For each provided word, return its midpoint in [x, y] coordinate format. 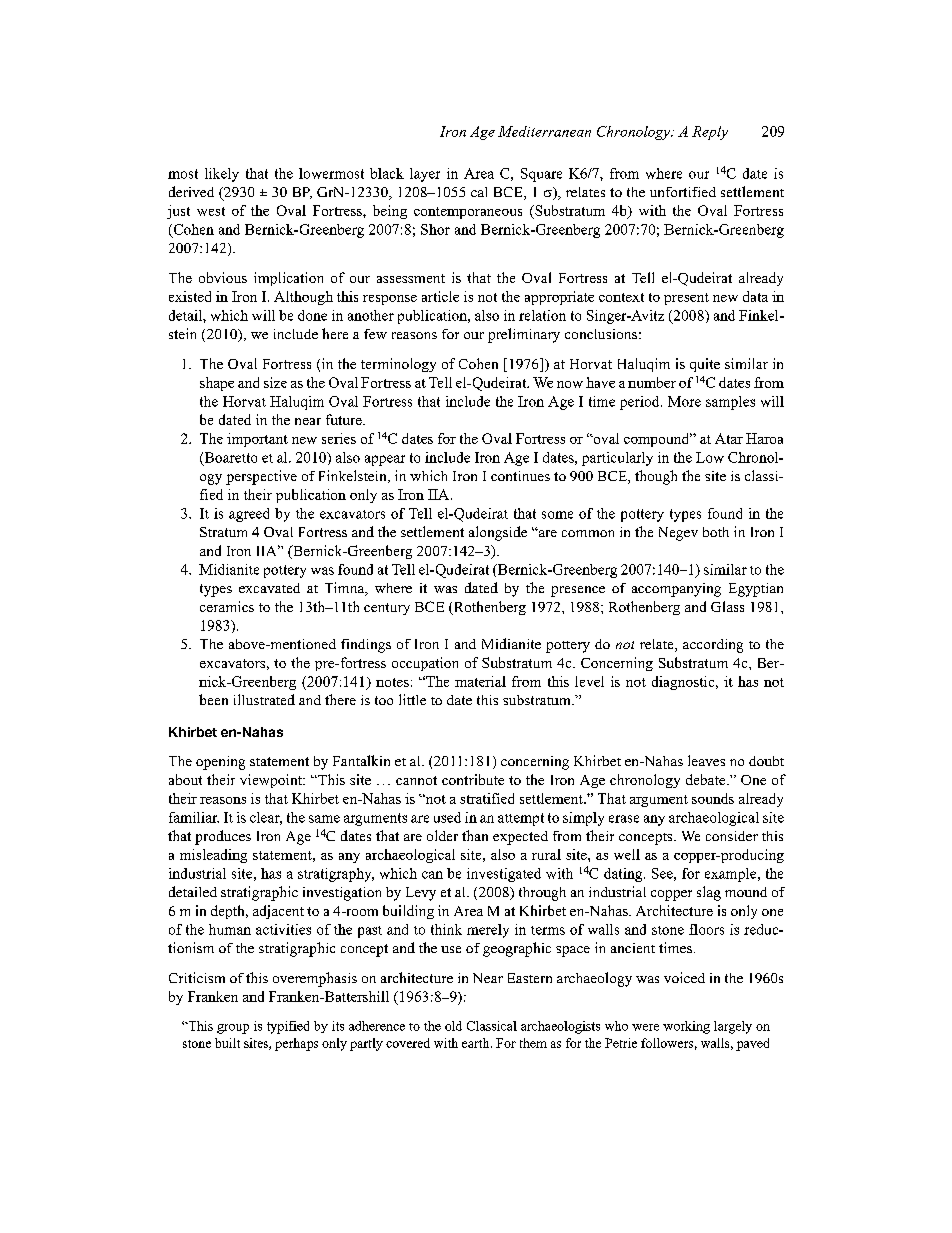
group [233, 1029]
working [686, 1027]
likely [222, 175]
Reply [710, 133]
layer [425, 175]
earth [477, 1043]
